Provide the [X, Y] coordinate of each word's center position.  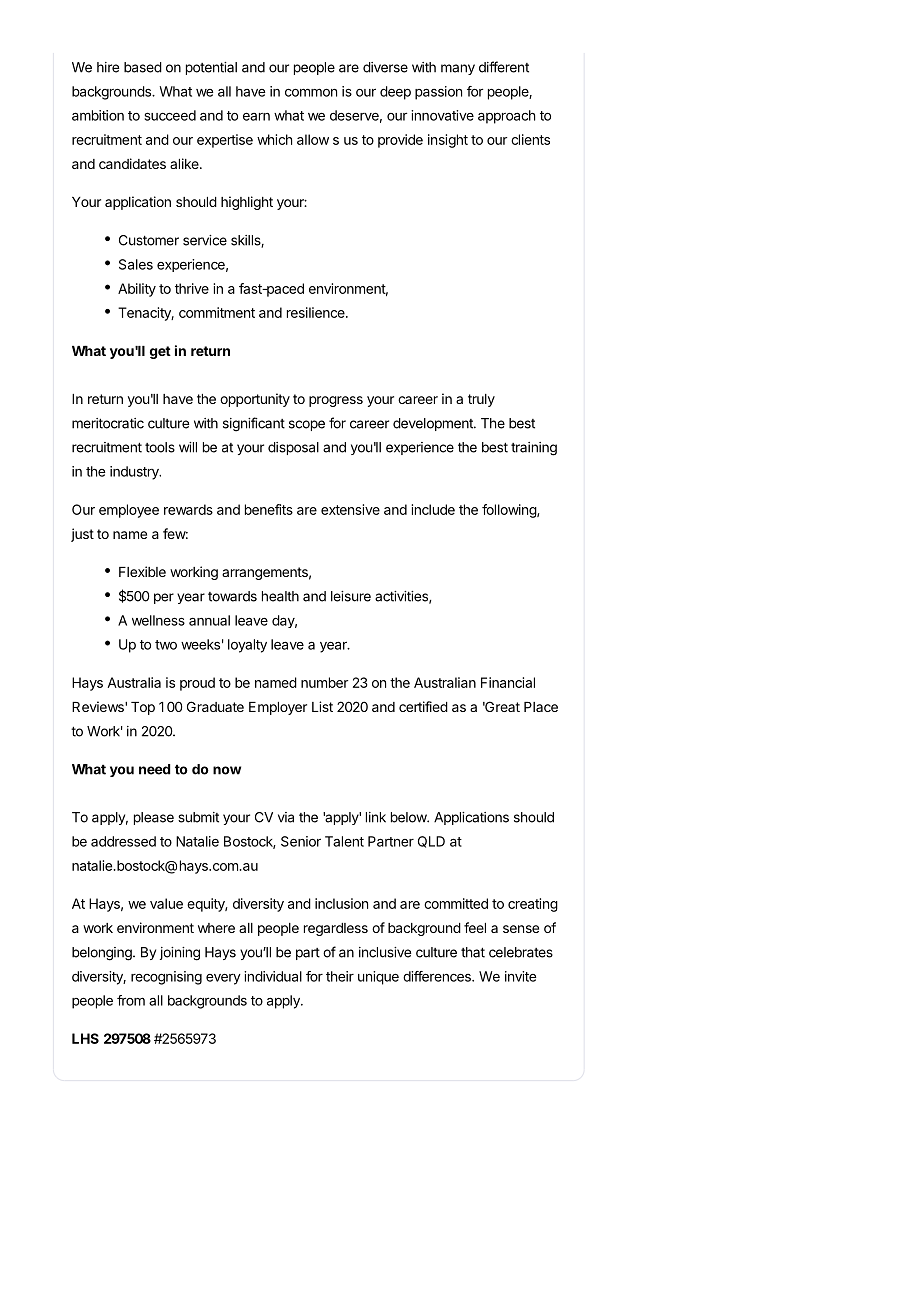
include [433, 509]
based [143, 67]
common [311, 92]
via [286, 817]
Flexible [142, 571]
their [340, 976]
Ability [137, 290]
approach [506, 117]
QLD [431, 842]
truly [481, 400]
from [131, 1000]
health [280, 596]
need [154, 769]
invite [520, 976]
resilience [317, 312]
